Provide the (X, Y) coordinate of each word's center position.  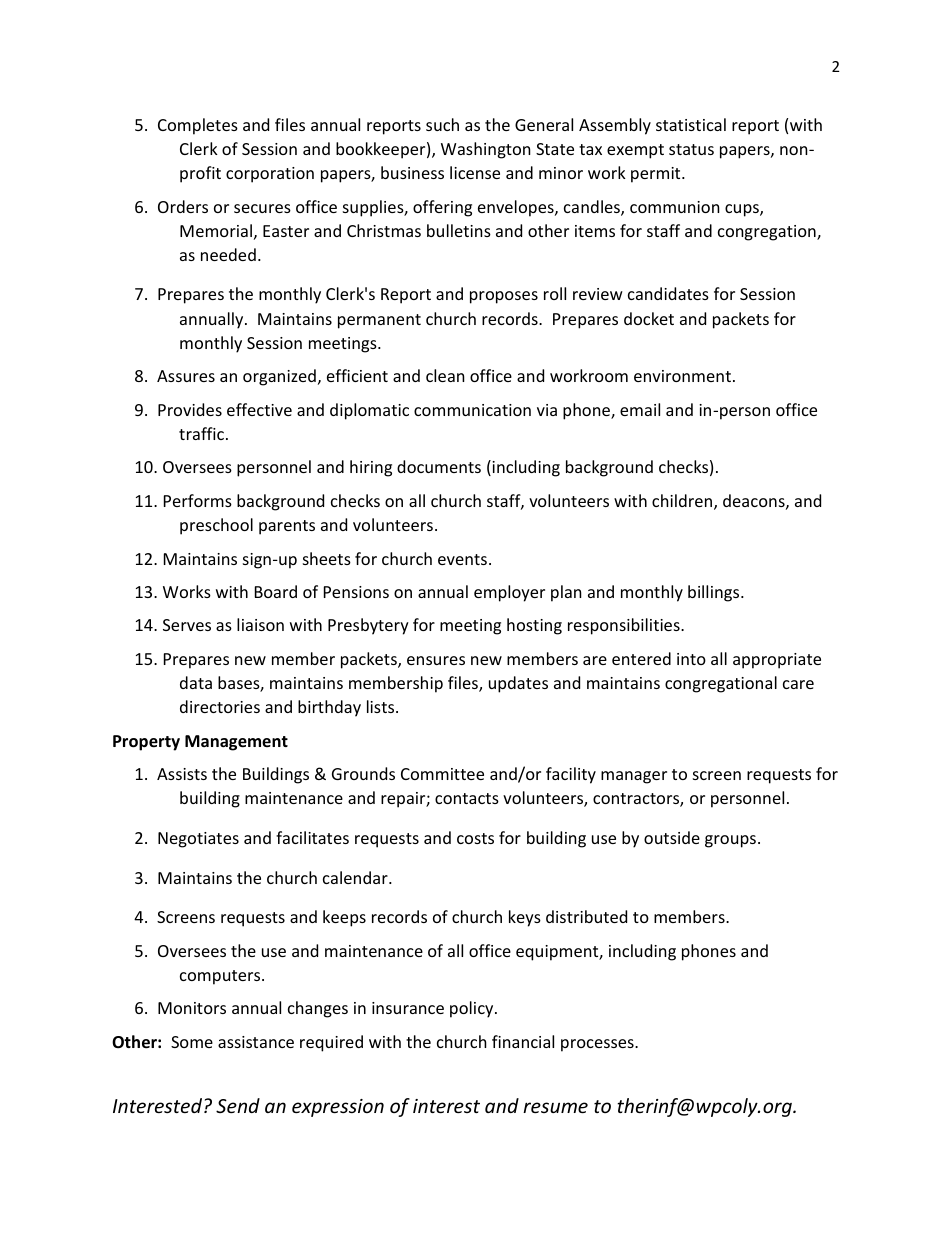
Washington (486, 150)
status (691, 149)
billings (715, 593)
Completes (198, 126)
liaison (260, 624)
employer (509, 593)
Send (238, 1105)
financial (523, 1041)
